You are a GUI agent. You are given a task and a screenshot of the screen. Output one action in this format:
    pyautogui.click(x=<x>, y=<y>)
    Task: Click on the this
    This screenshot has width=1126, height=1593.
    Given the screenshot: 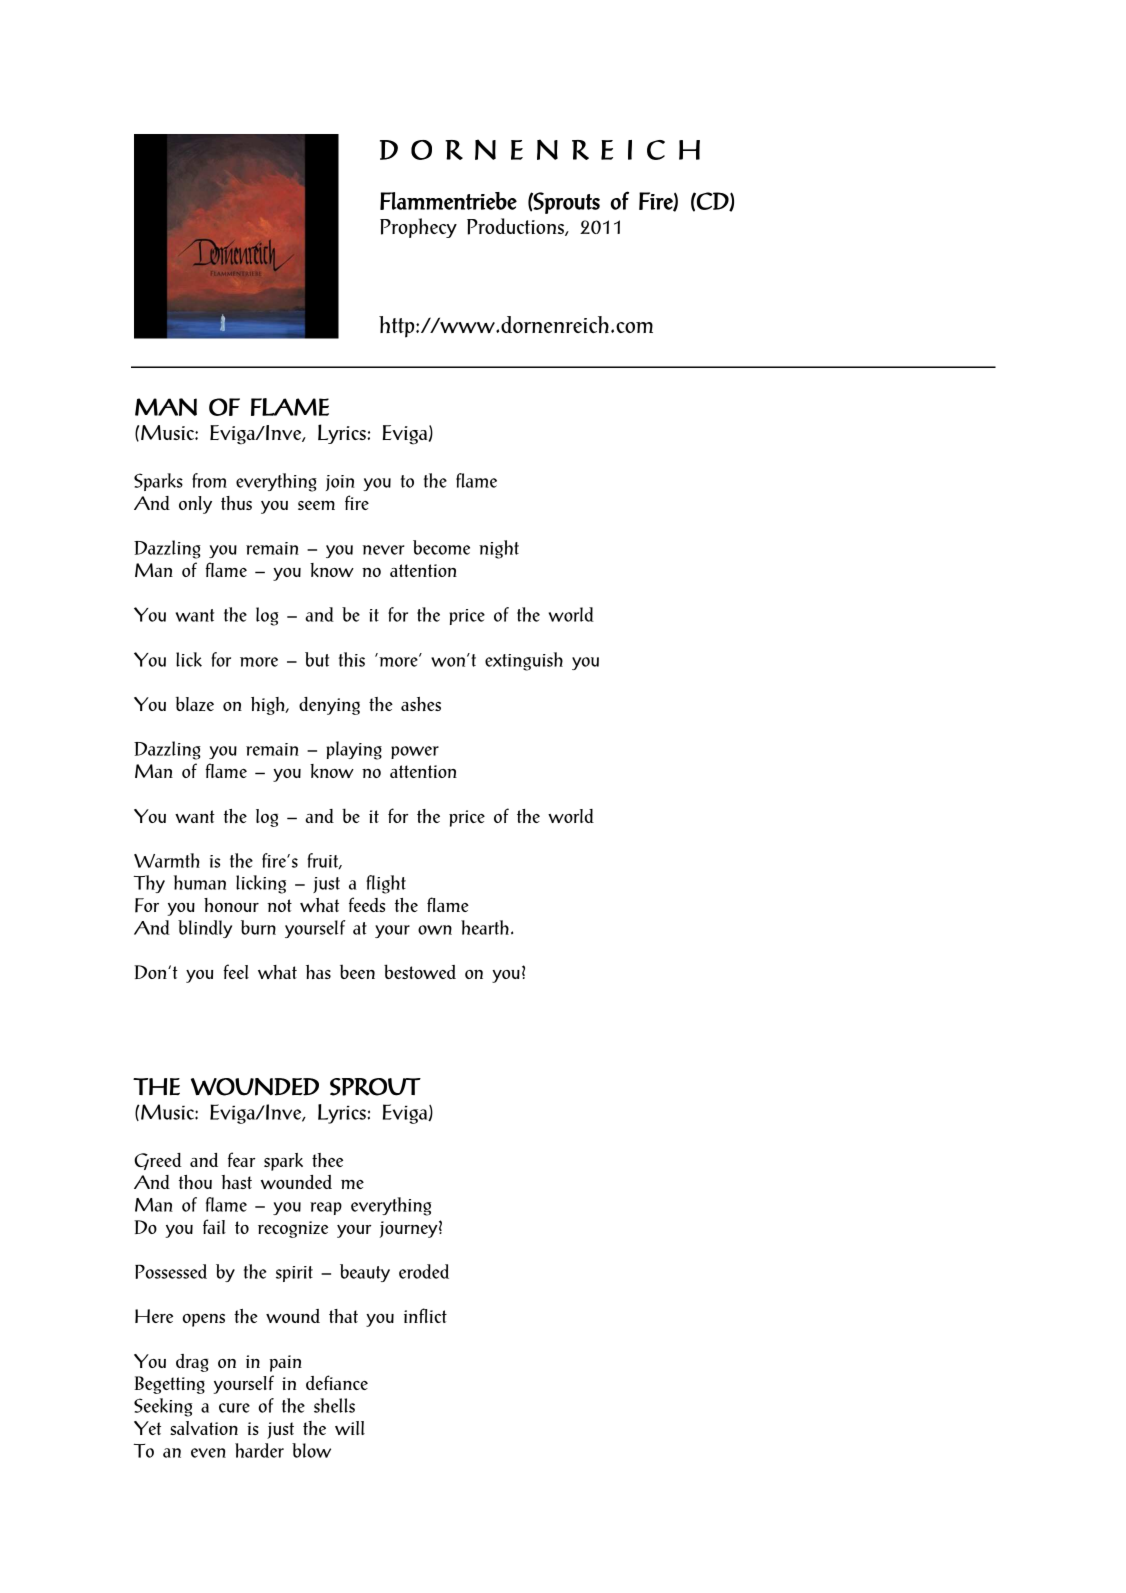 What is the action you would take?
    pyautogui.click(x=352, y=659)
